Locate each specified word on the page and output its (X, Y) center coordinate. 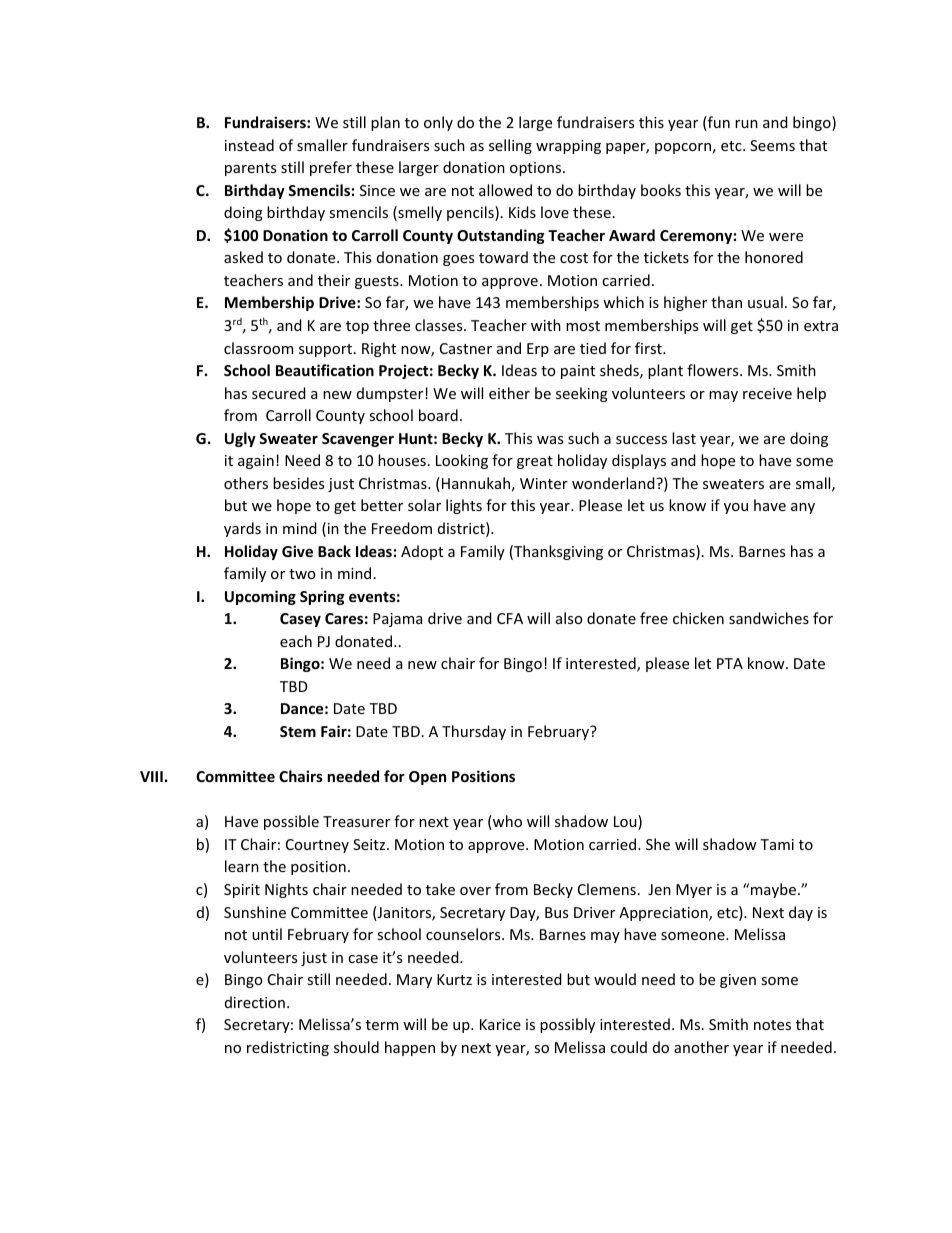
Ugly (240, 439)
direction (255, 1002)
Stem (298, 731)
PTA (730, 663)
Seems (772, 145)
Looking (462, 461)
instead (249, 145)
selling (510, 146)
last (684, 438)
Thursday (474, 732)
